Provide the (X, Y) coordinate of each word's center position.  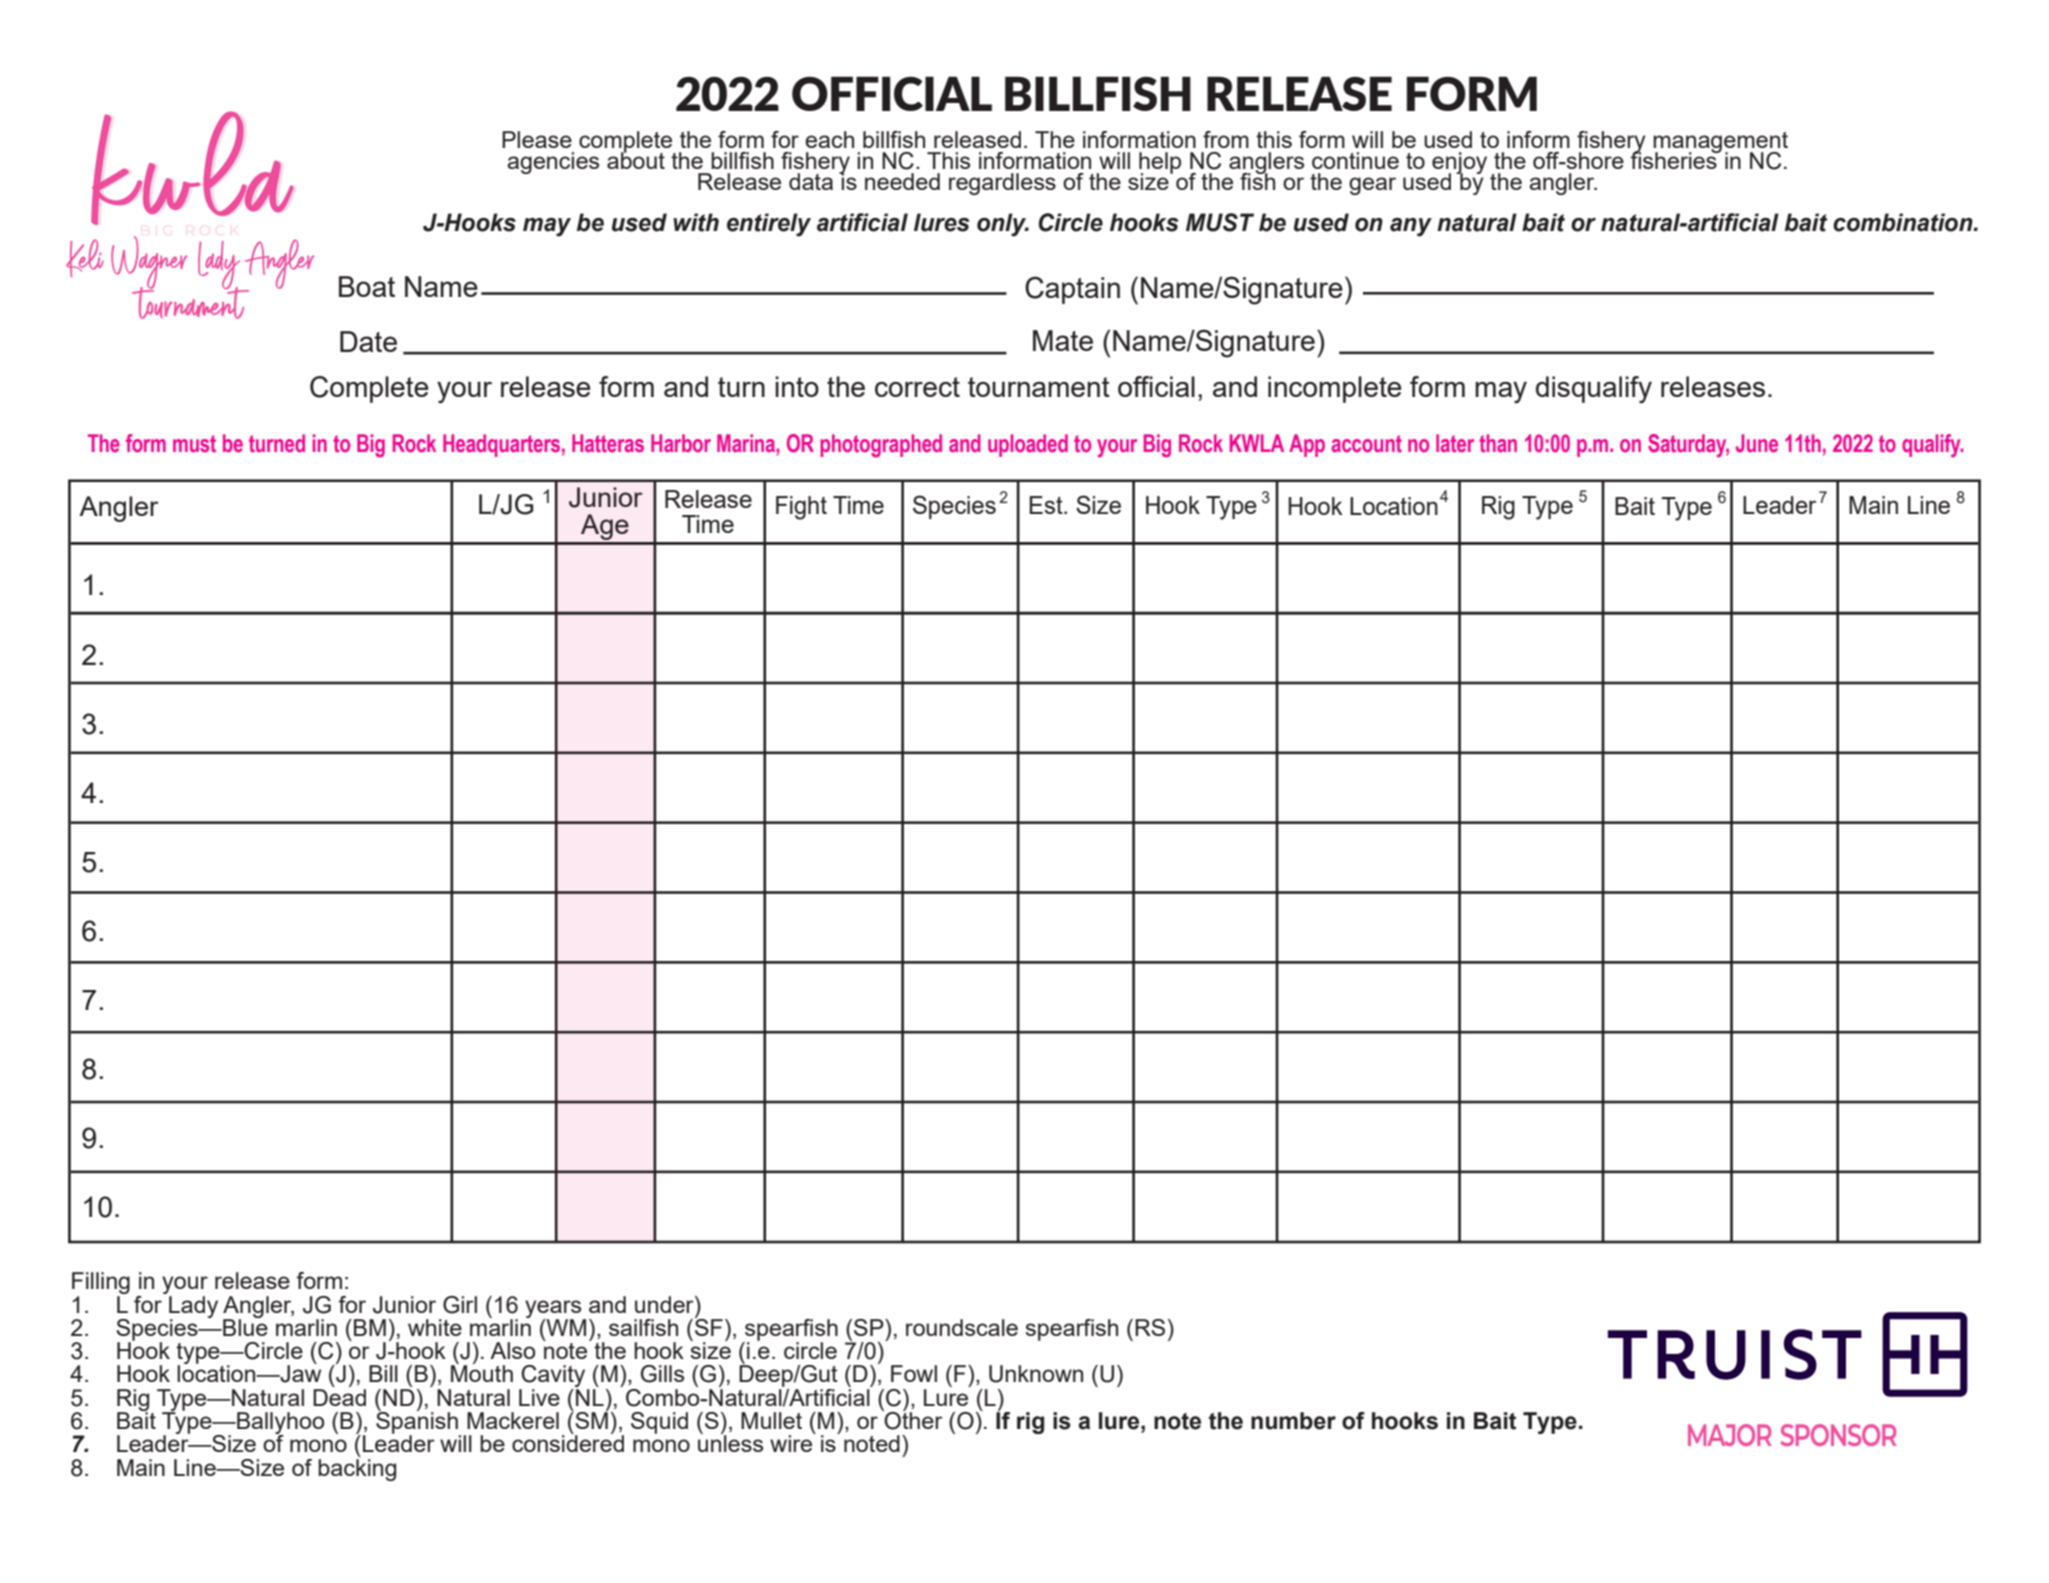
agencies (553, 163)
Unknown (1036, 1374)
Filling (101, 1284)
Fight (801, 508)
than (1498, 443)
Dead (339, 1397)
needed (902, 181)
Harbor (681, 443)
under (665, 1304)
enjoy (1459, 164)
